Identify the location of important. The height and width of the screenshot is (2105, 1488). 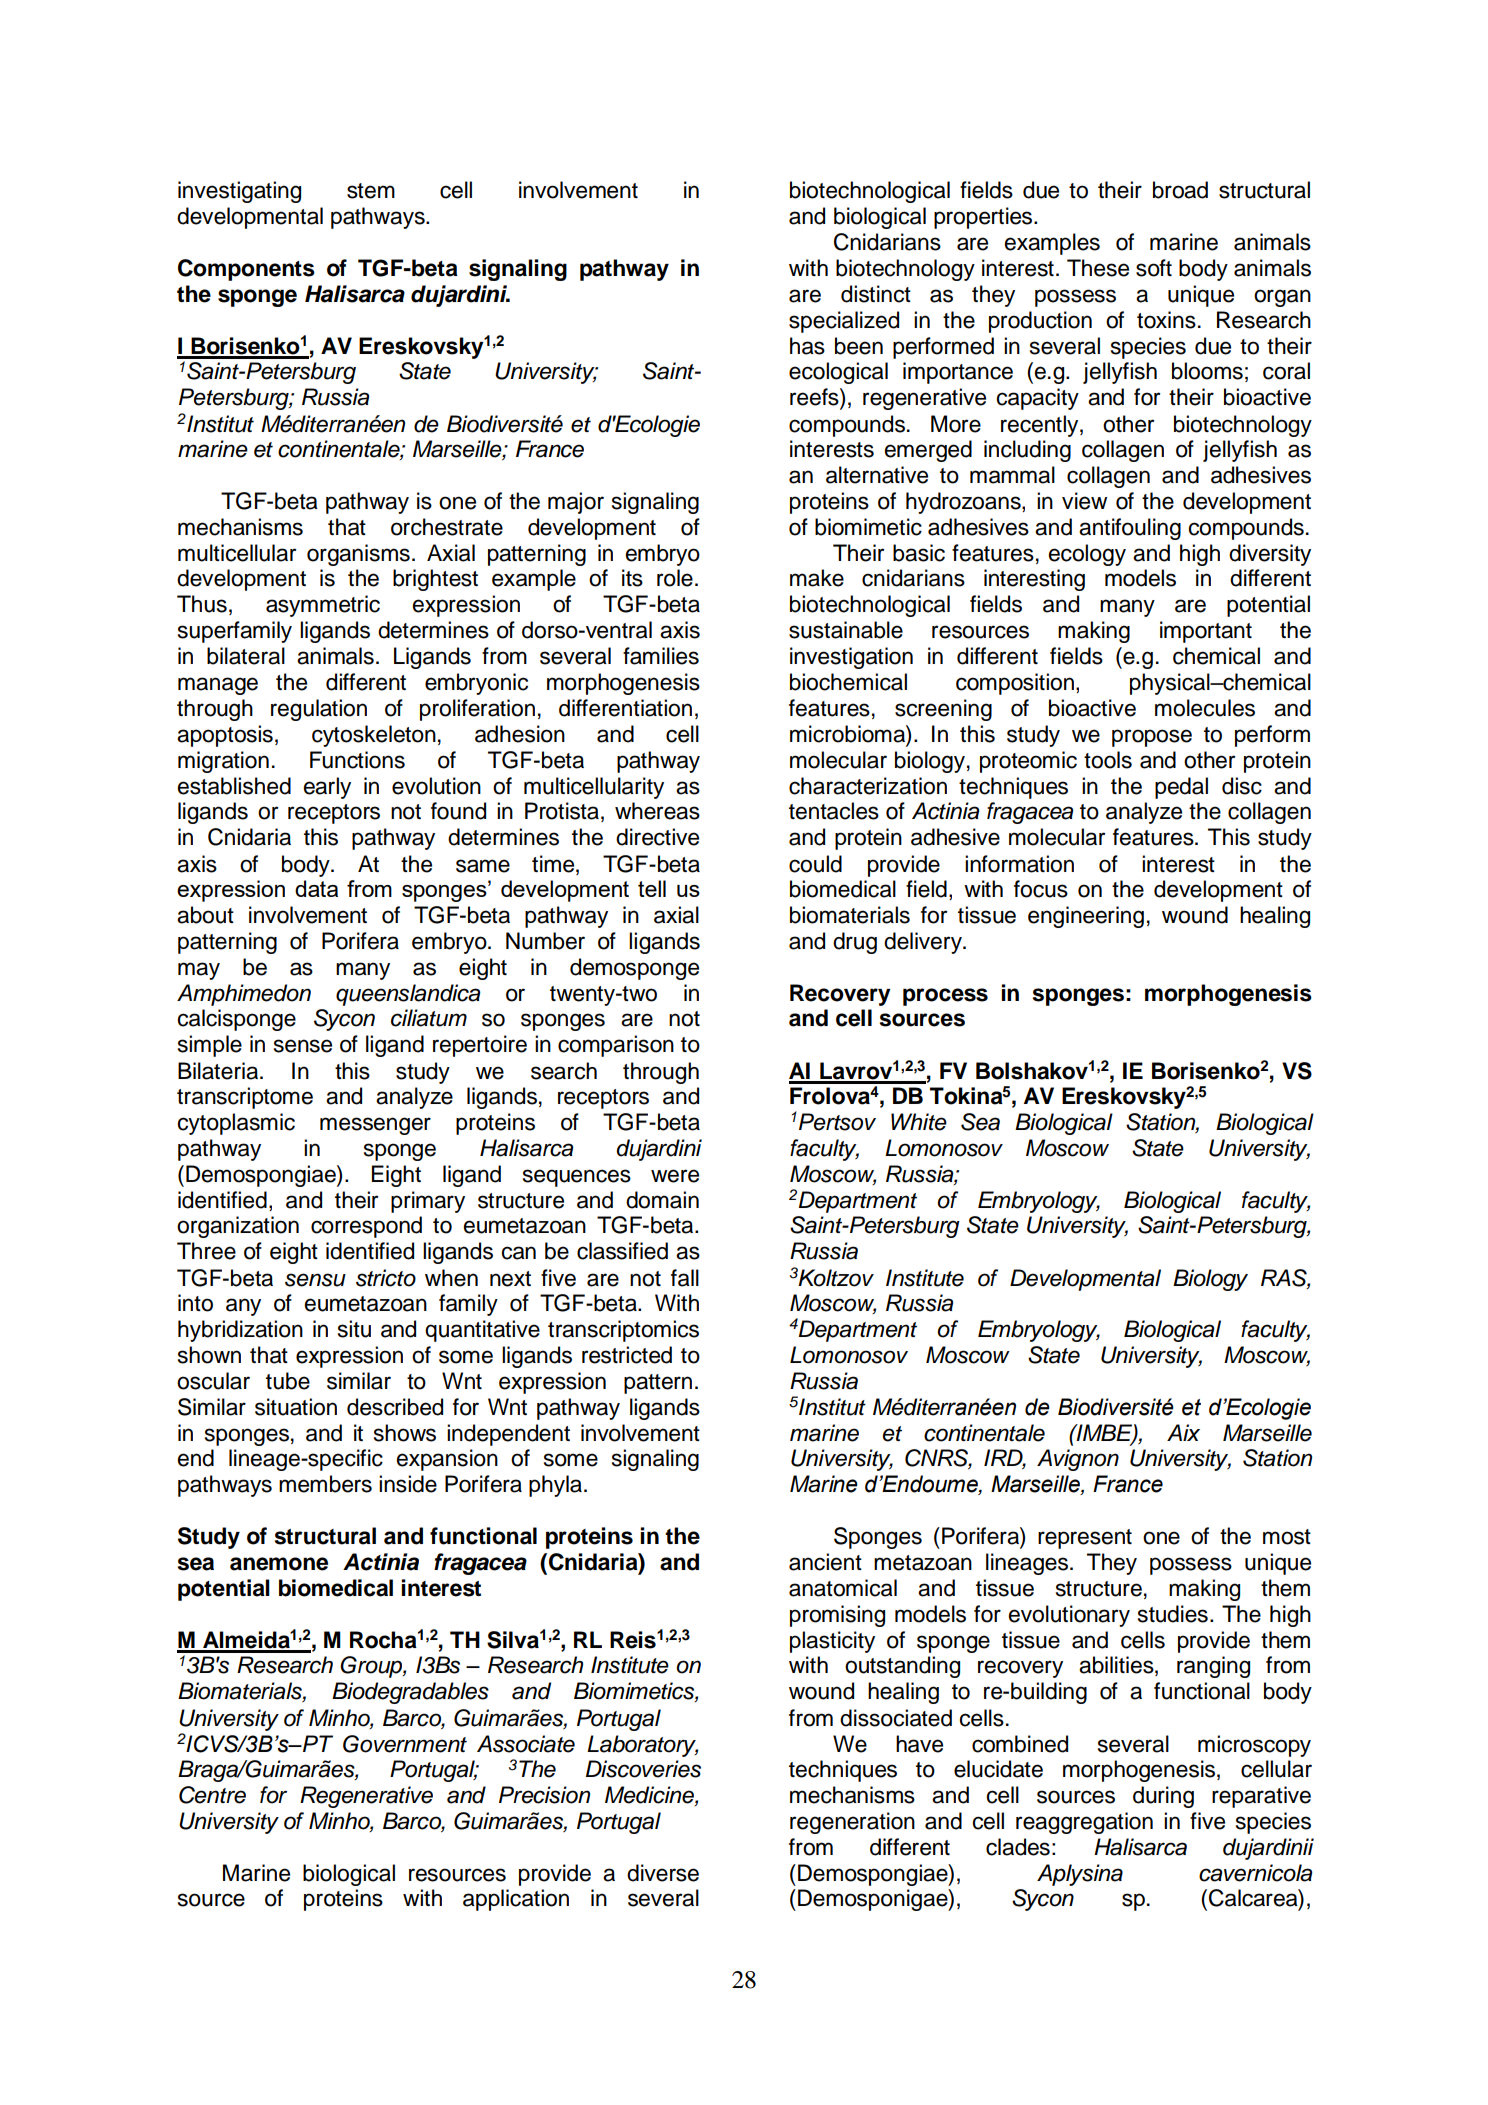
(1206, 632).
